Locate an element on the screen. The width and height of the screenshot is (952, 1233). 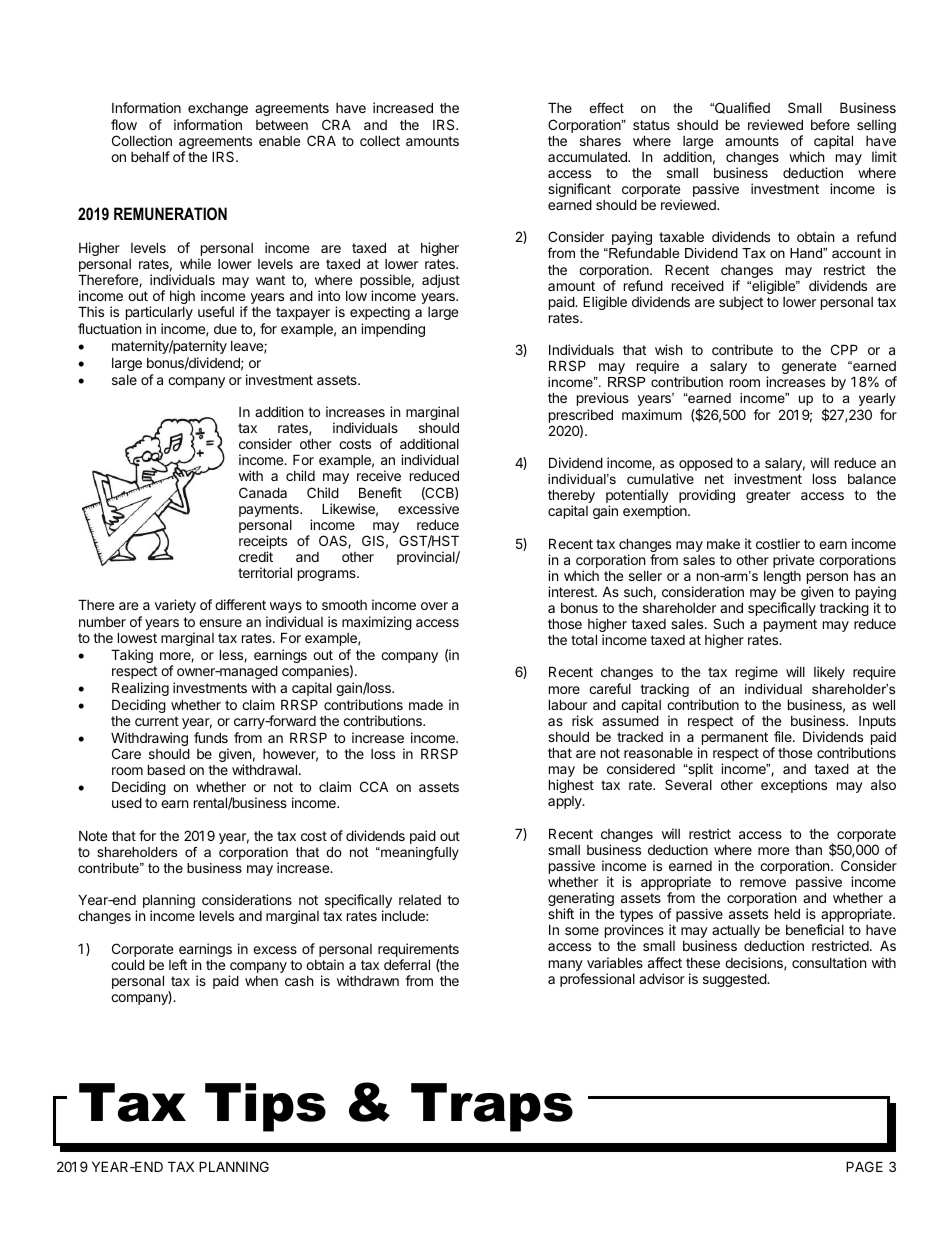
PAGE is located at coordinates (864, 1166).
